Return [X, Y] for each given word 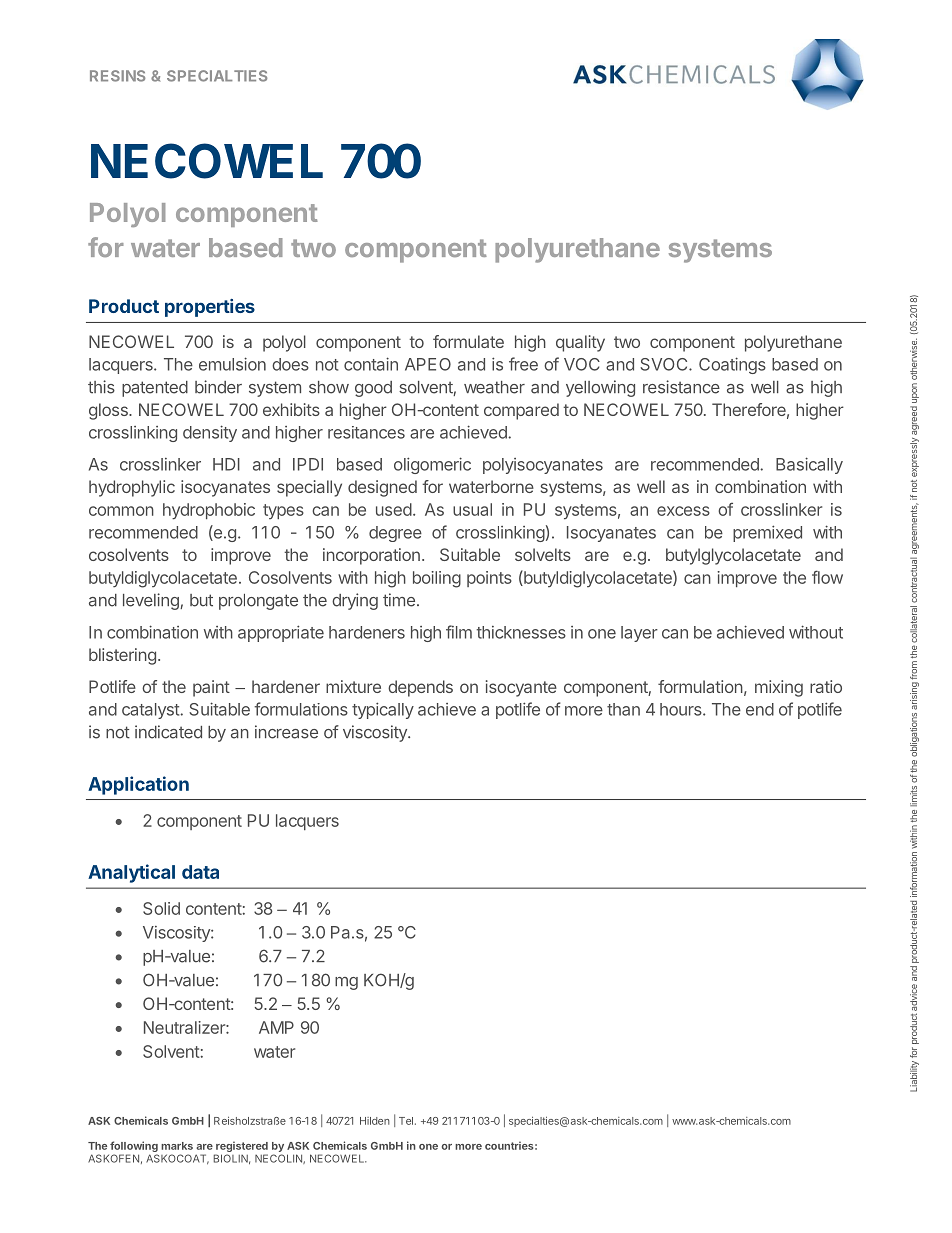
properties [210, 308]
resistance [681, 387]
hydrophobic [209, 511]
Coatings [732, 365]
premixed [767, 533]
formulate [468, 341]
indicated [168, 732]
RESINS [117, 76]
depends [420, 688]
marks [177, 1146]
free [523, 364]
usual [472, 509]
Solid [161, 908]
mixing [779, 688]
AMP [276, 1027]
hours [682, 709]
